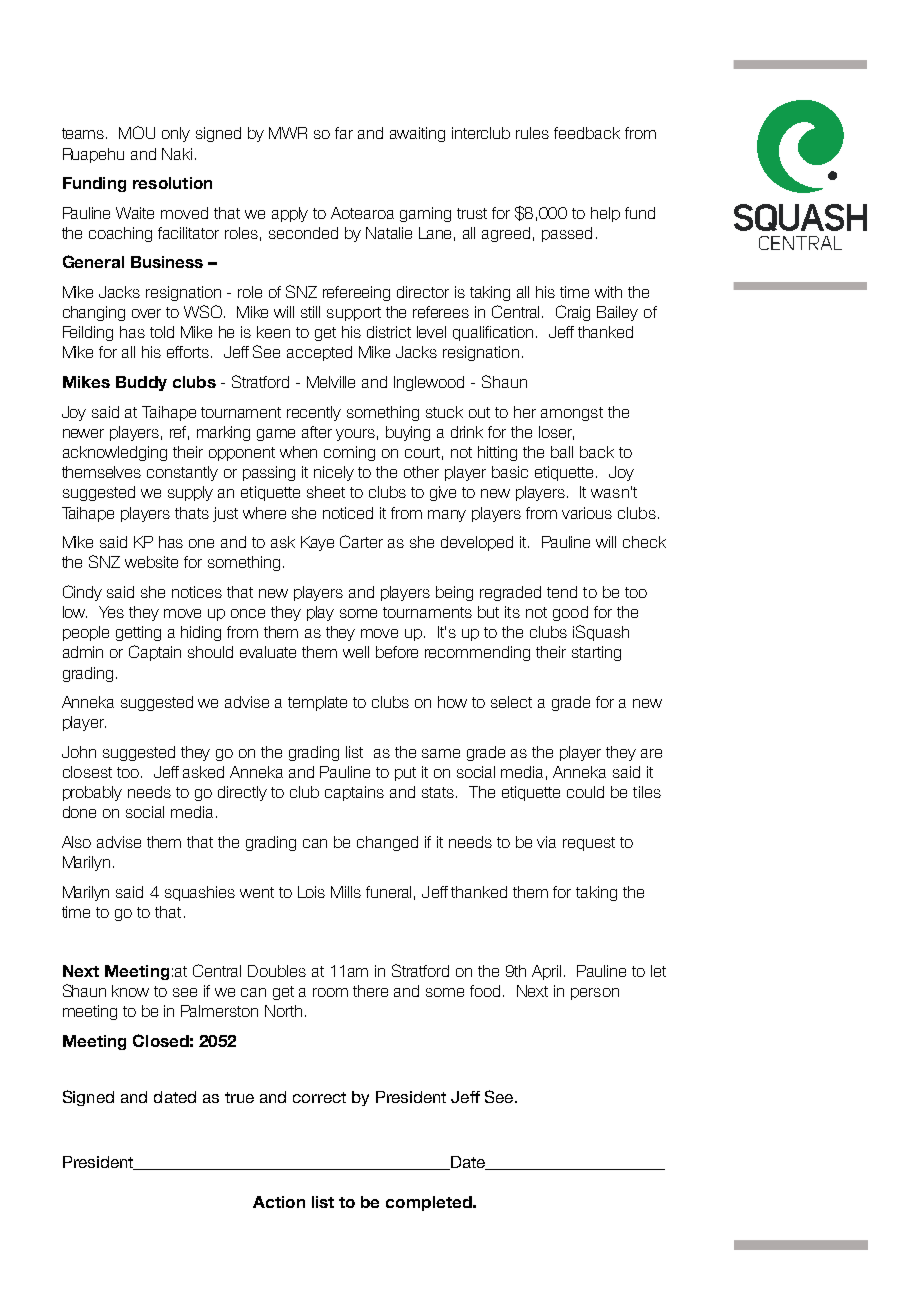 The width and height of the screenshot is (924, 1308). I want to click on April, so click(546, 972).
